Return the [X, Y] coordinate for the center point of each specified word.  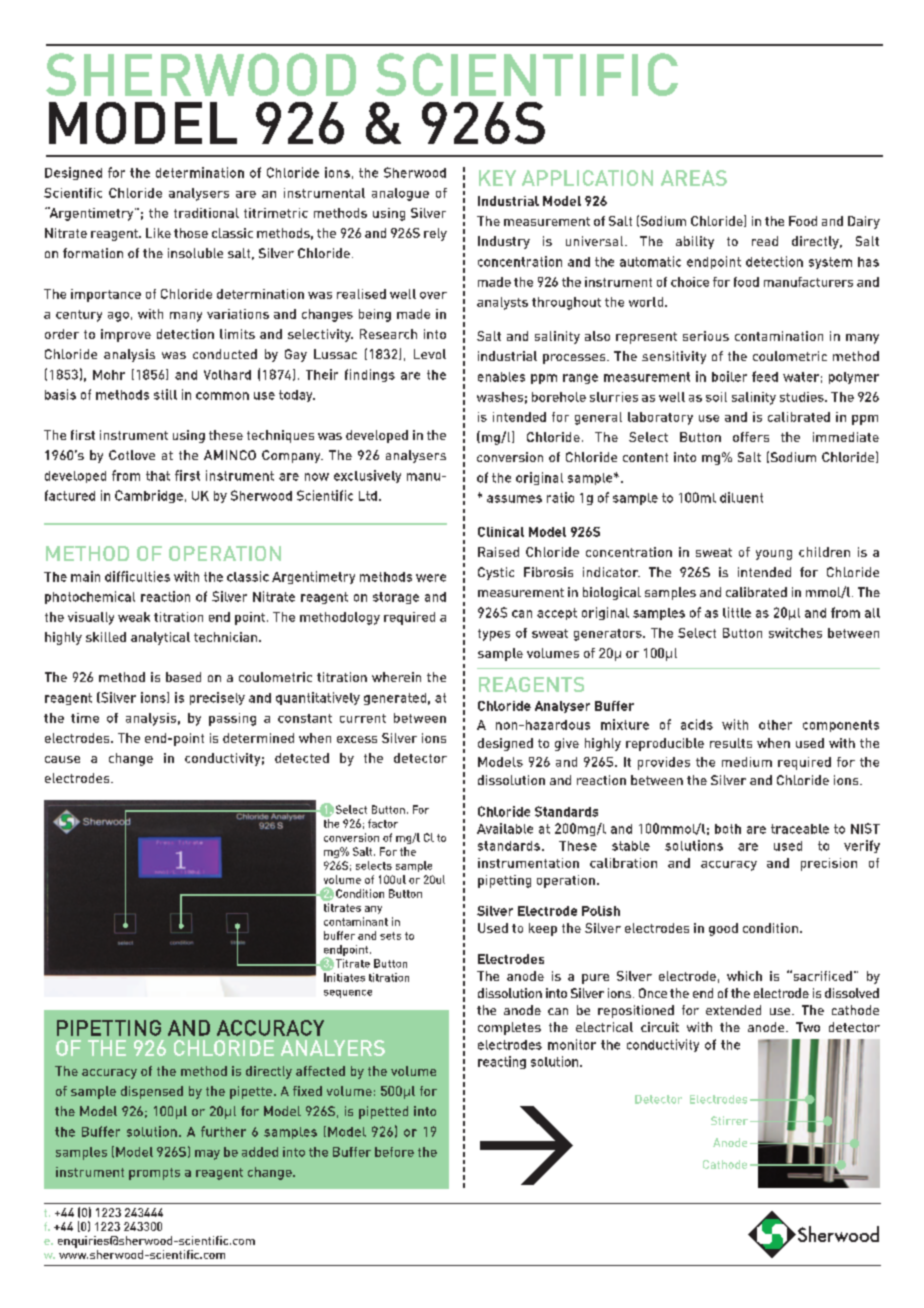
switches [795, 633]
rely [435, 234]
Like [158, 233]
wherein [396, 677]
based [183, 677]
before [394, 1152]
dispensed [152, 1092]
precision [829, 864]
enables [501, 377]
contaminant [356, 921]
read [765, 241]
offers [751, 437]
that [158, 476]
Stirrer [729, 1120]
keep [543, 929]
